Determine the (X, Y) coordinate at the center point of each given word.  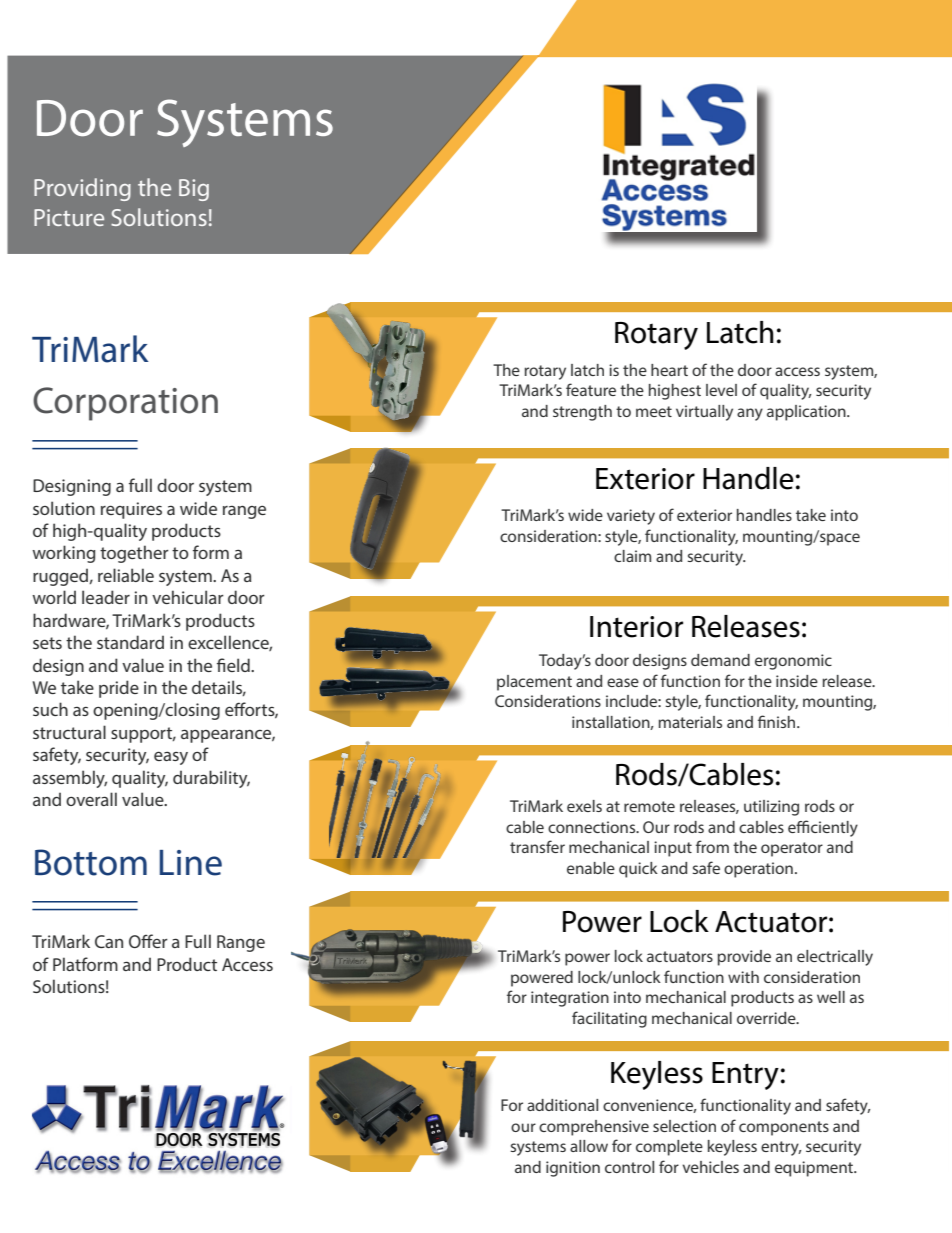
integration (570, 999)
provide (744, 958)
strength (582, 413)
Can (109, 941)
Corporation (125, 404)
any (750, 414)
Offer (148, 941)
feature (591, 389)
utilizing (771, 808)
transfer (537, 846)
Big (194, 190)
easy (171, 758)
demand (720, 660)
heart (669, 370)
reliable (126, 575)
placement (534, 683)
